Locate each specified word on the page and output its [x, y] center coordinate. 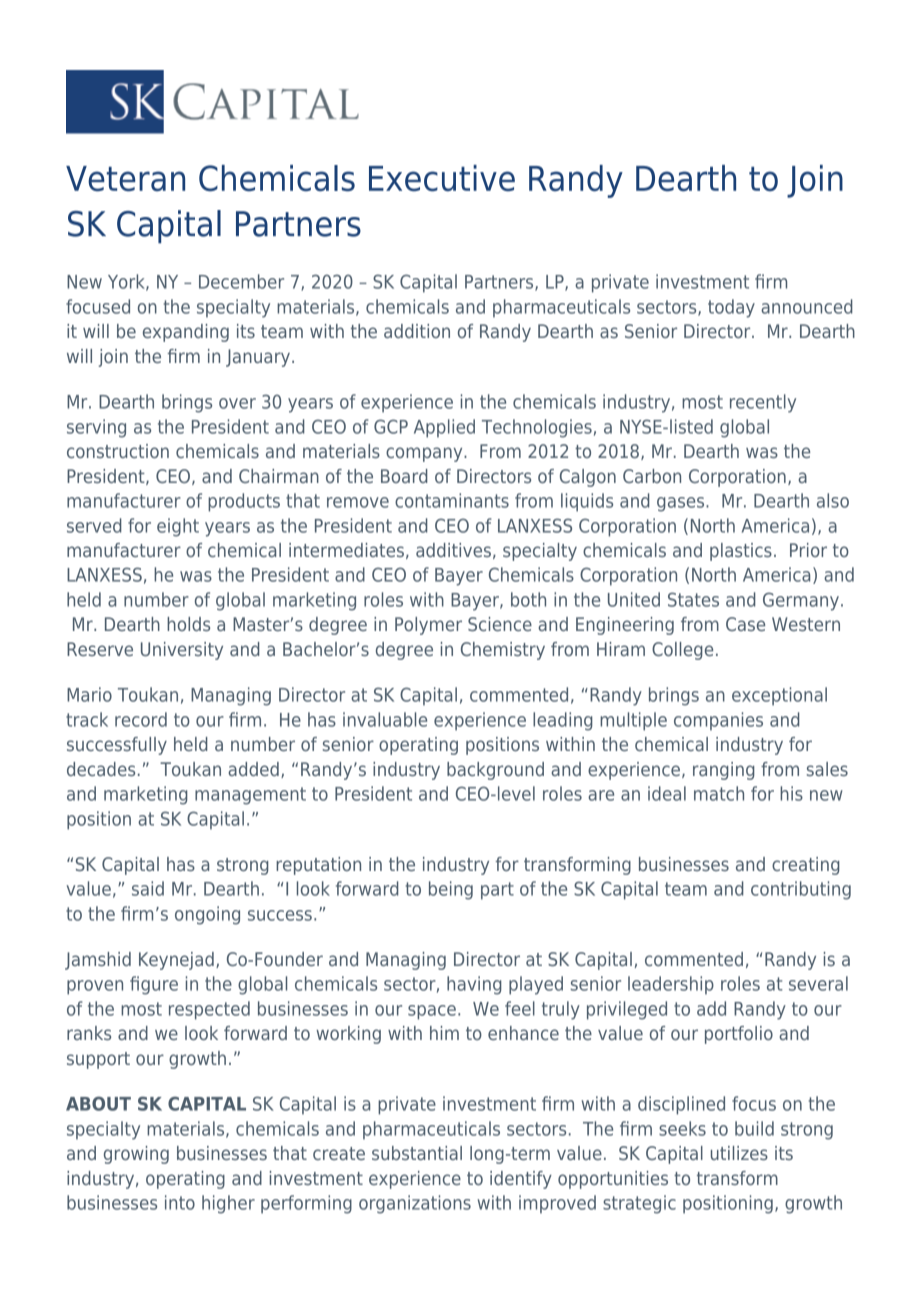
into [180, 1202]
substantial [417, 1153]
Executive [442, 178]
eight [178, 527]
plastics [741, 552]
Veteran [125, 179]
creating [806, 866]
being [451, 890]
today [731, 308]
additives [453, 550]
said [148, 888]
